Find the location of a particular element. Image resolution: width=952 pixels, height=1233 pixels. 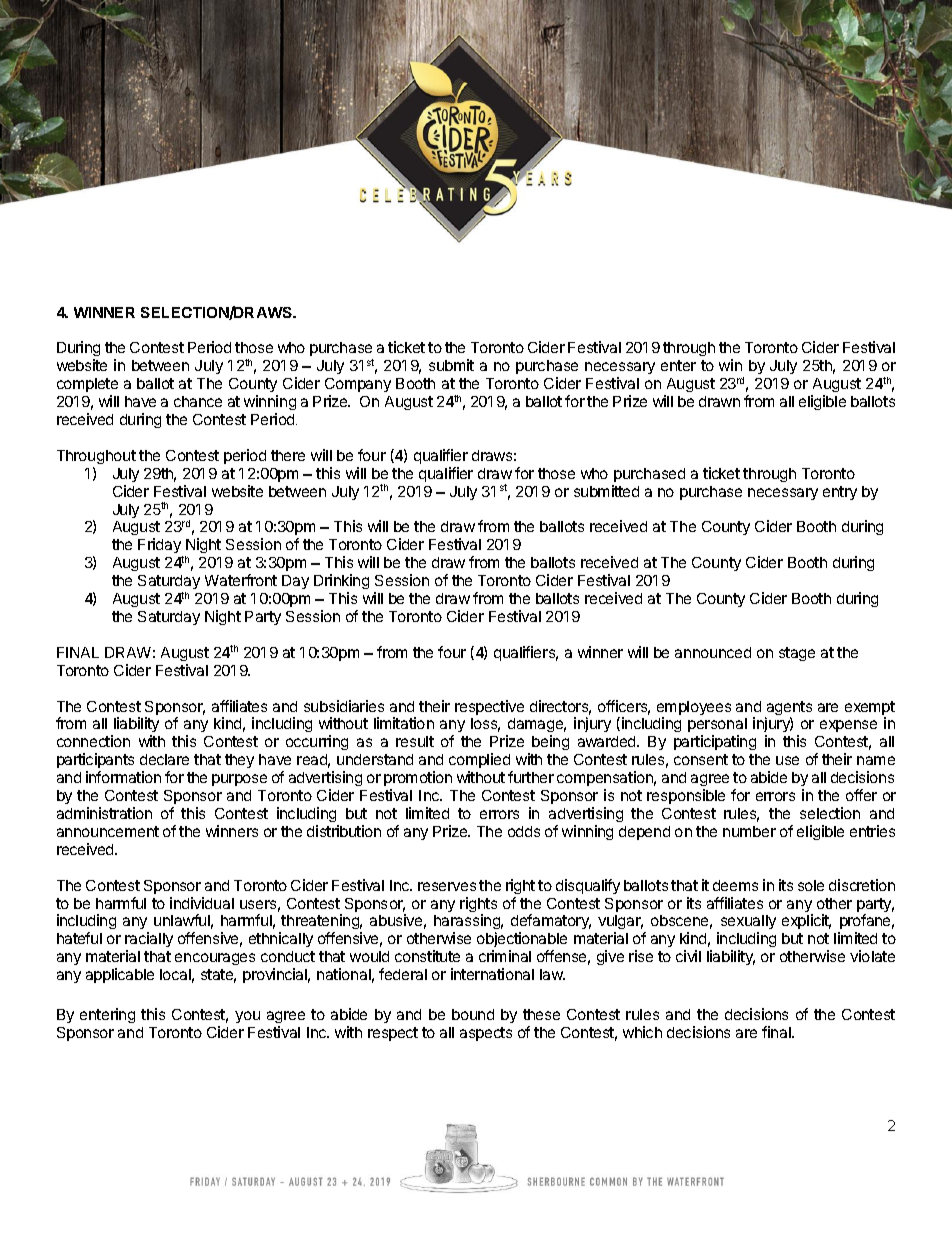

Company is located at coordinates (358, 387).
